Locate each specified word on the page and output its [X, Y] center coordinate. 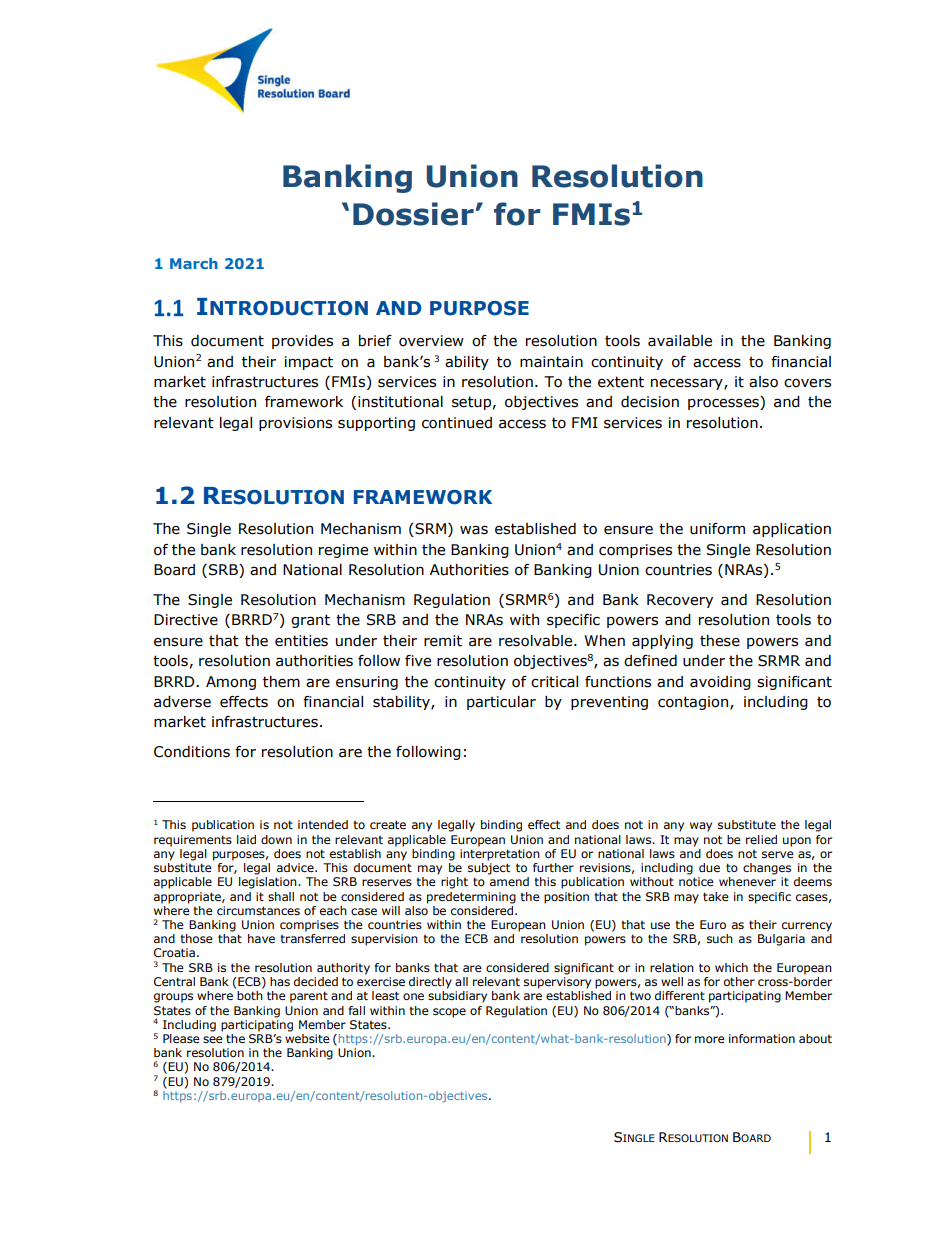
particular [501, 703]
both [250, 995]
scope [449, 1013]
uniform [717, 529]
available [680, 341]
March [194, 263]
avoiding [720, 683]
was [474, 530]
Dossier [414, 214]
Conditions [192, 752]
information [762, 1038]
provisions [295, 424]
